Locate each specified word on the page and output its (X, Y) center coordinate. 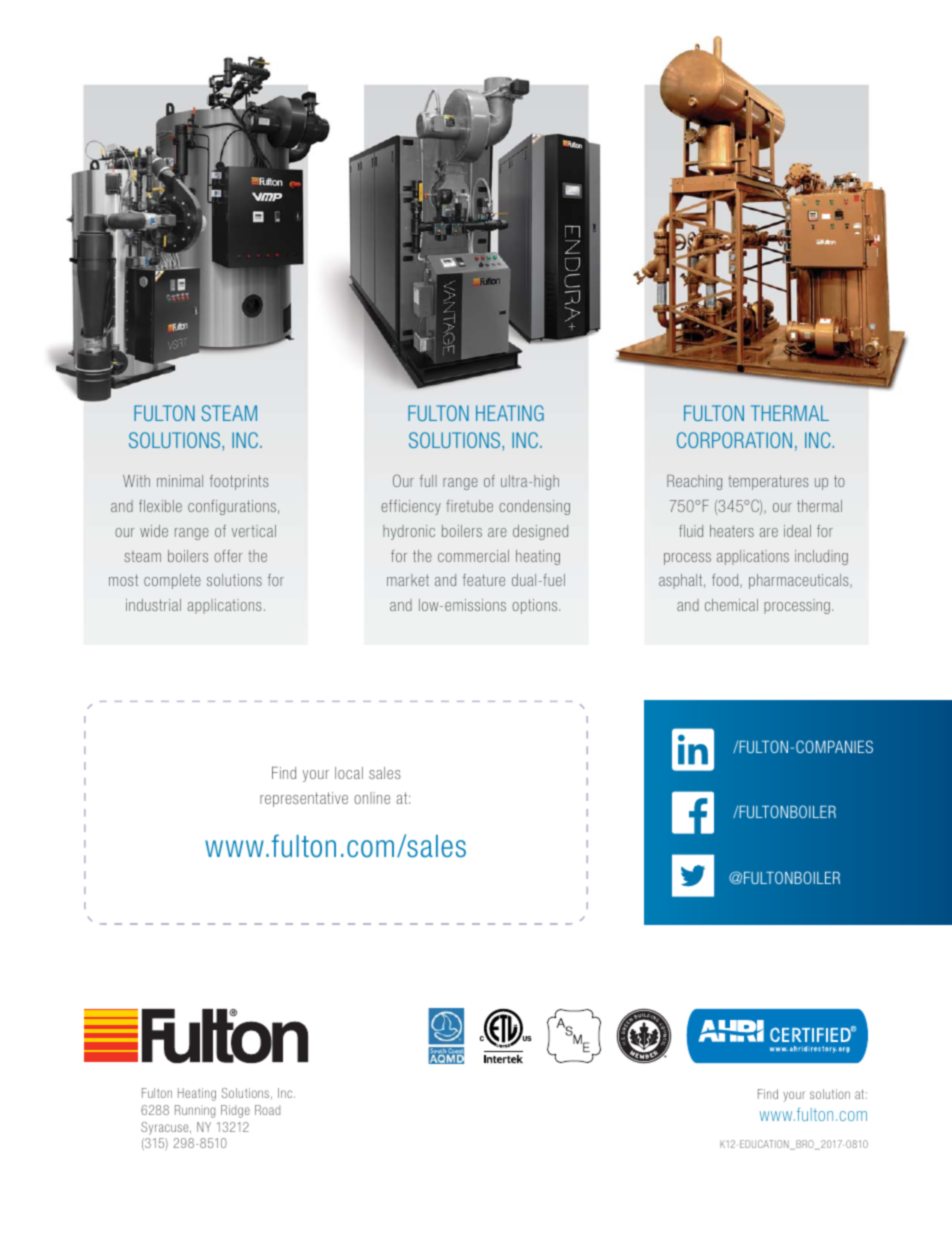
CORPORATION (734, 440)
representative (304, 799)
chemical (731, 605)
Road (267, 1110)
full (428, 481)
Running (195, 1111)
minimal (180, 481)
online (372, 798)
